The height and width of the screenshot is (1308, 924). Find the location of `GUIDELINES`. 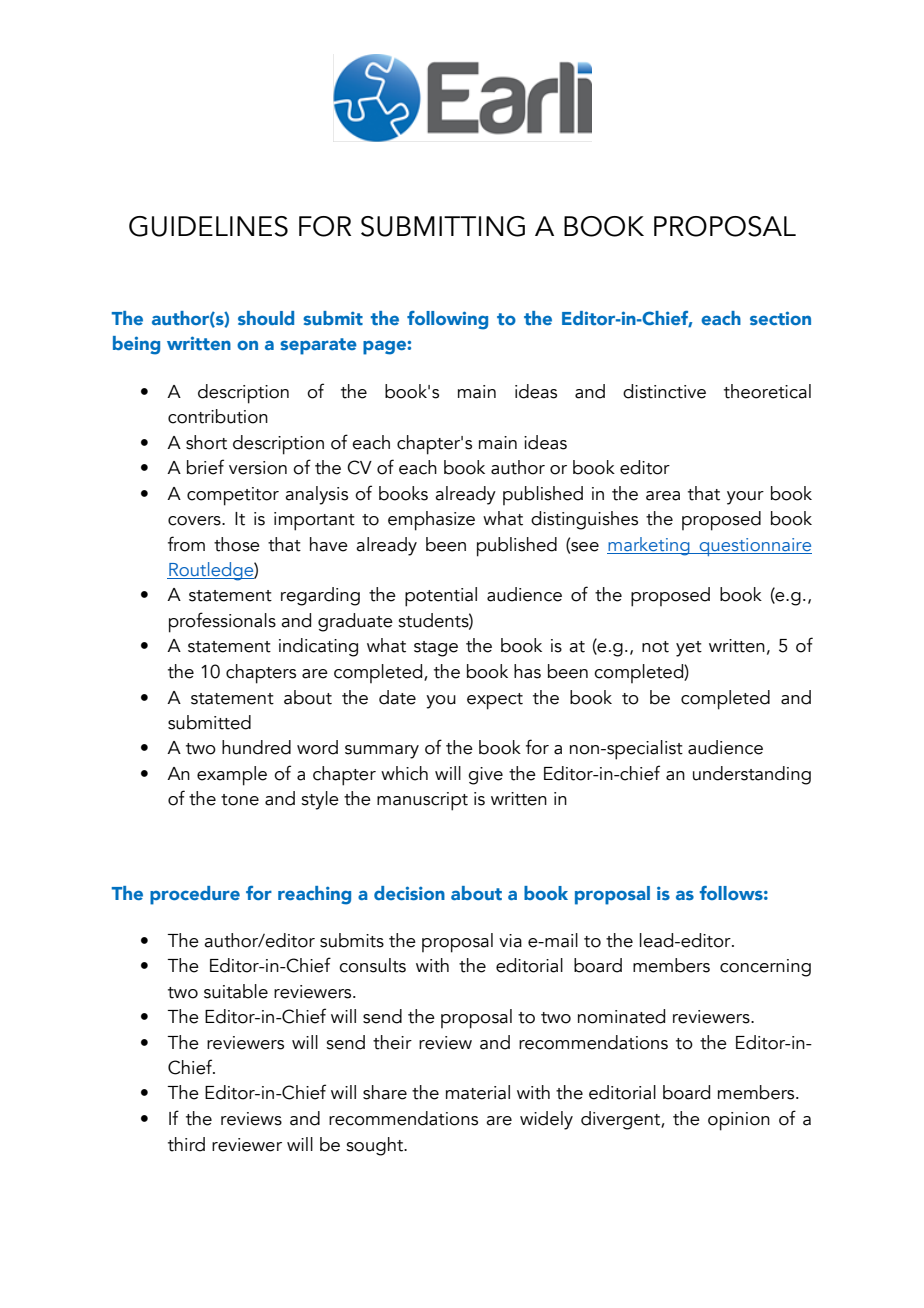

GUIDELINES is located at coordinates (208, 226).
